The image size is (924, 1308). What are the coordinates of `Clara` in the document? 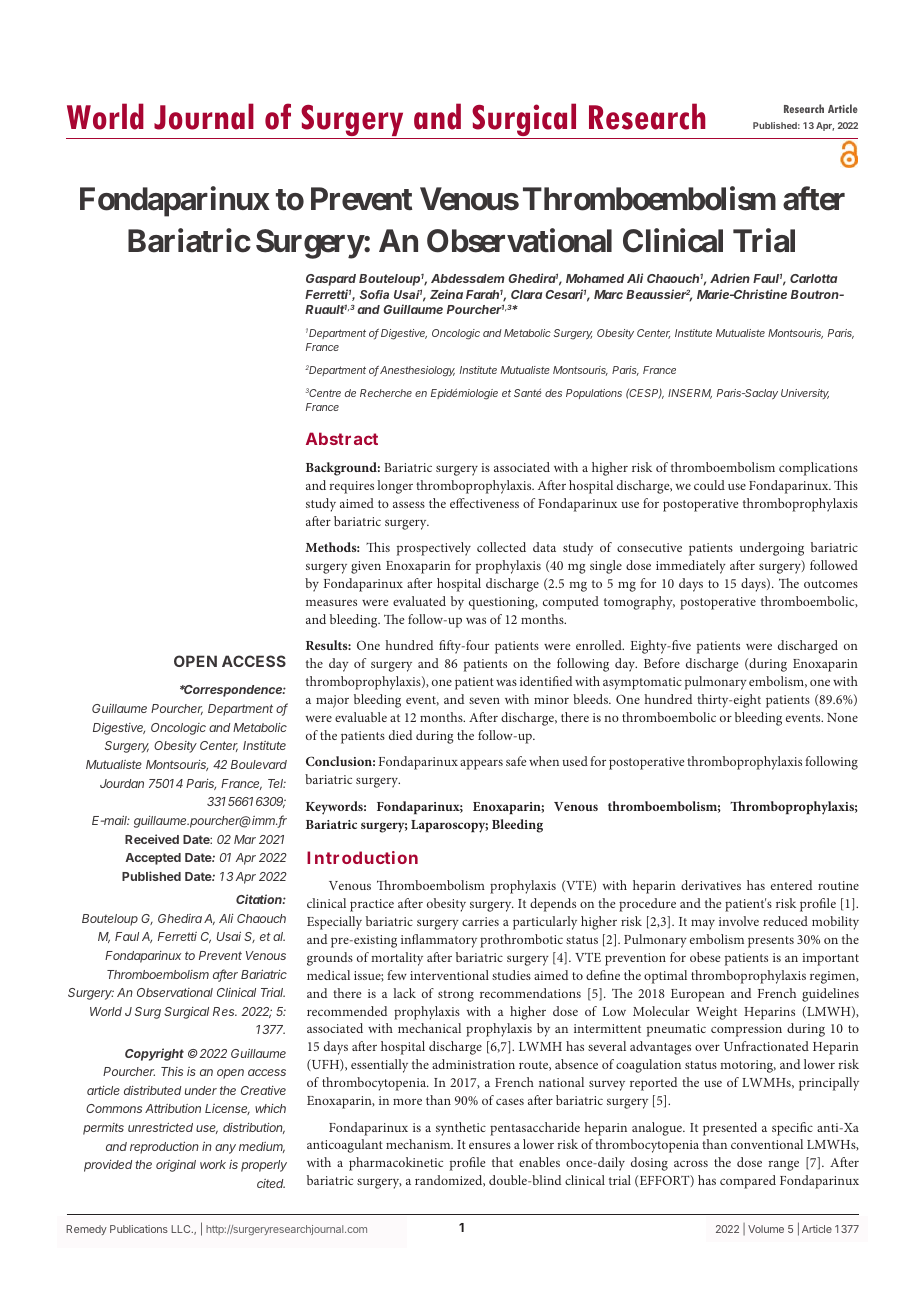 It's located at (526, 294).
